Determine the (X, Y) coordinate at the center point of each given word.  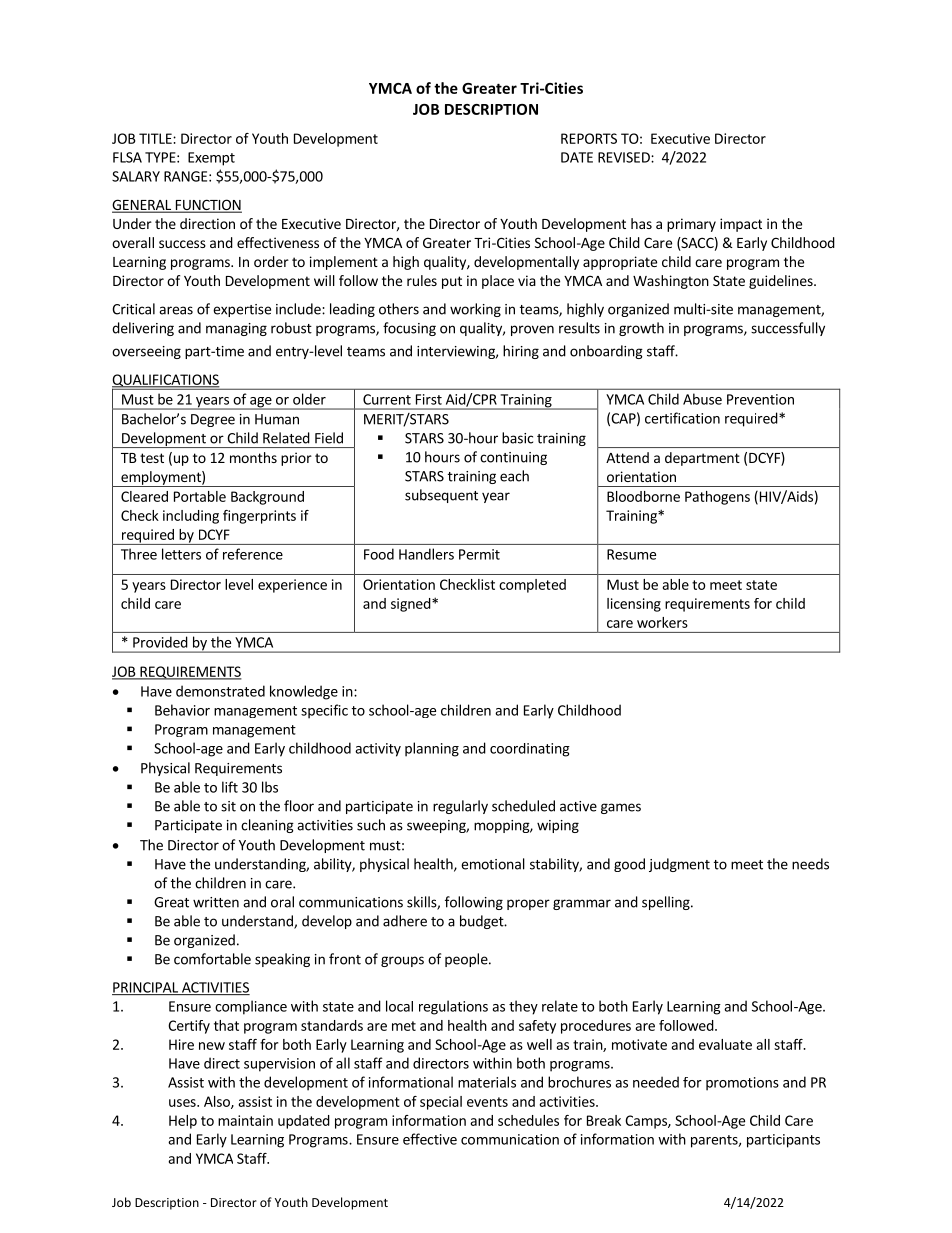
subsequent (441, 496)
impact (741, 225)
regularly (460, 807)
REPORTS (589, 138)
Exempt (211, 159)
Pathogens (717, 498)
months (253, 457)
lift (230, 787)
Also (218, 1102)
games (621, 808)
